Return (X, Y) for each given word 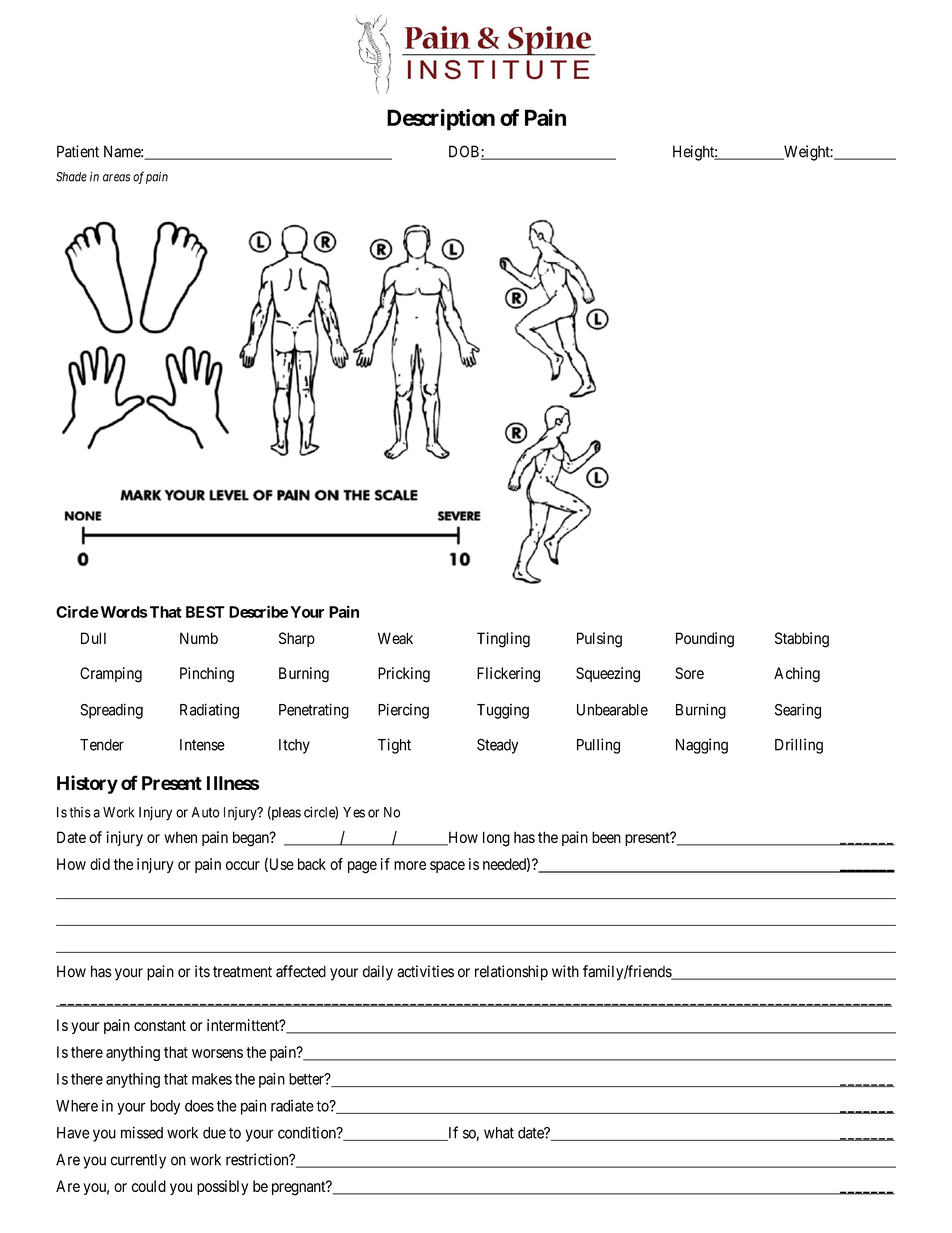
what (499, 1133)
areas (116, 178)
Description (441, 120)
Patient (78, 151)
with (565, 971)
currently (138, 1161)
